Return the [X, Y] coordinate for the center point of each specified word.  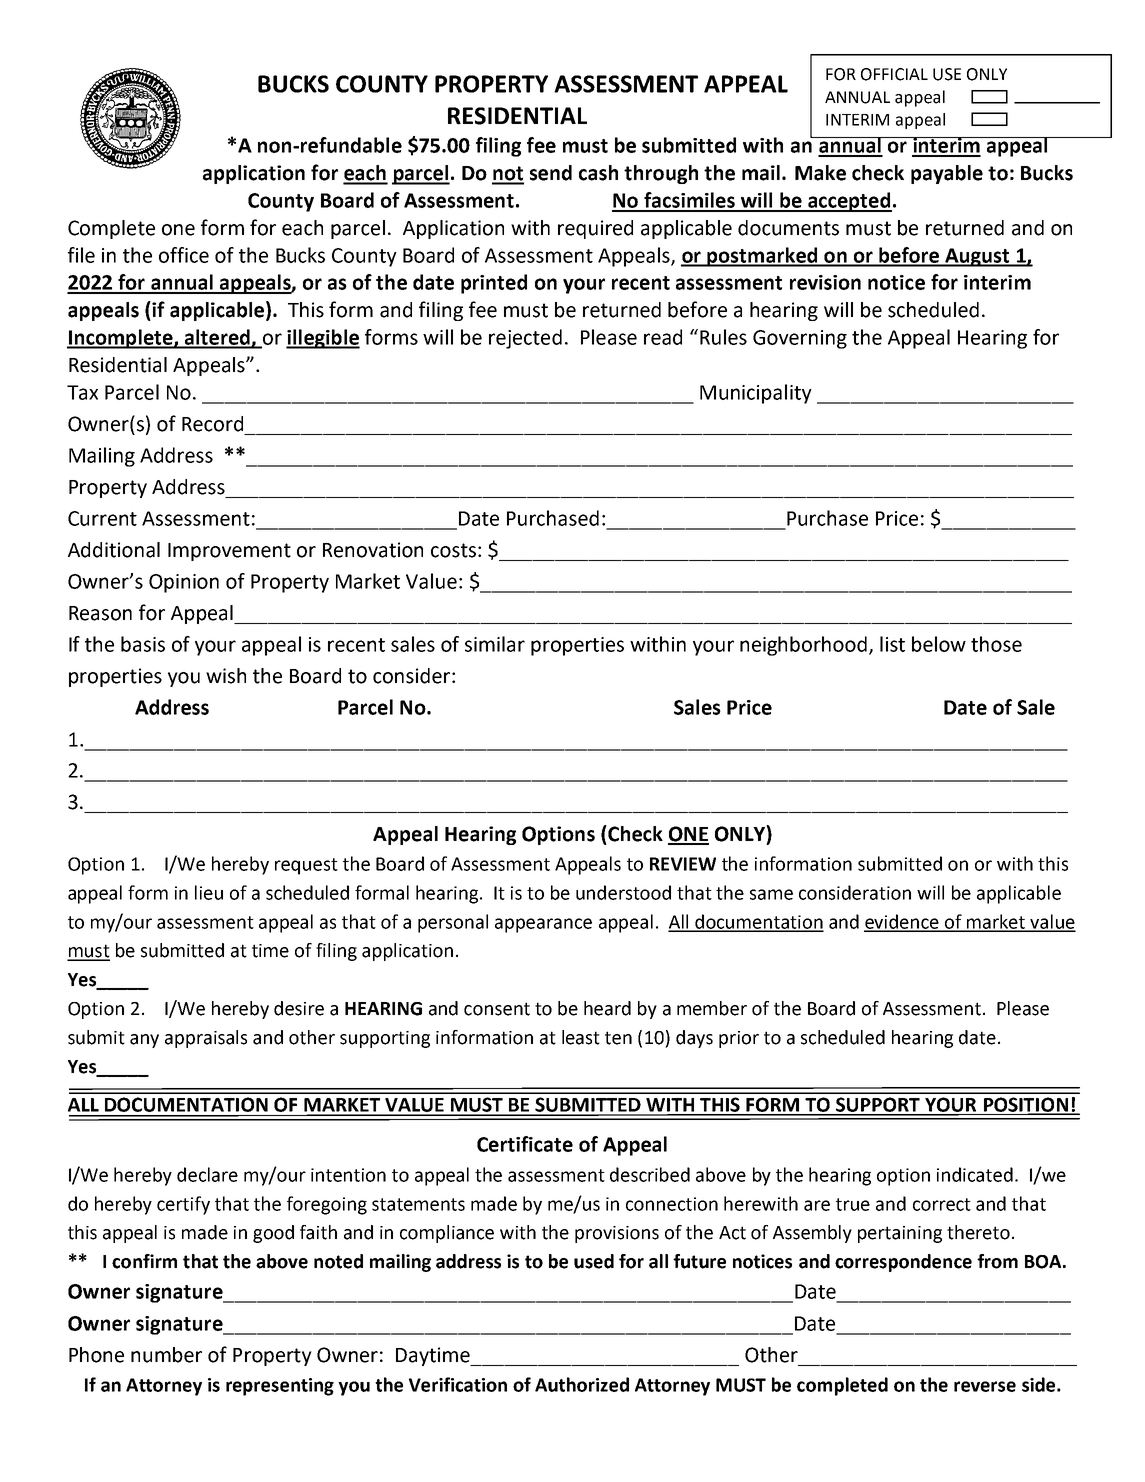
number [166, 1355]
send [551, 173]
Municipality [756, 394]
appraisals [206, 1039]
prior [739, 1039]
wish [226, 676]
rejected [525, 339]
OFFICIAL [894, 74]
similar [495, 644]
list [892, 644]
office [184, 255]
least [581, 1037]
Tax [82, 392]
